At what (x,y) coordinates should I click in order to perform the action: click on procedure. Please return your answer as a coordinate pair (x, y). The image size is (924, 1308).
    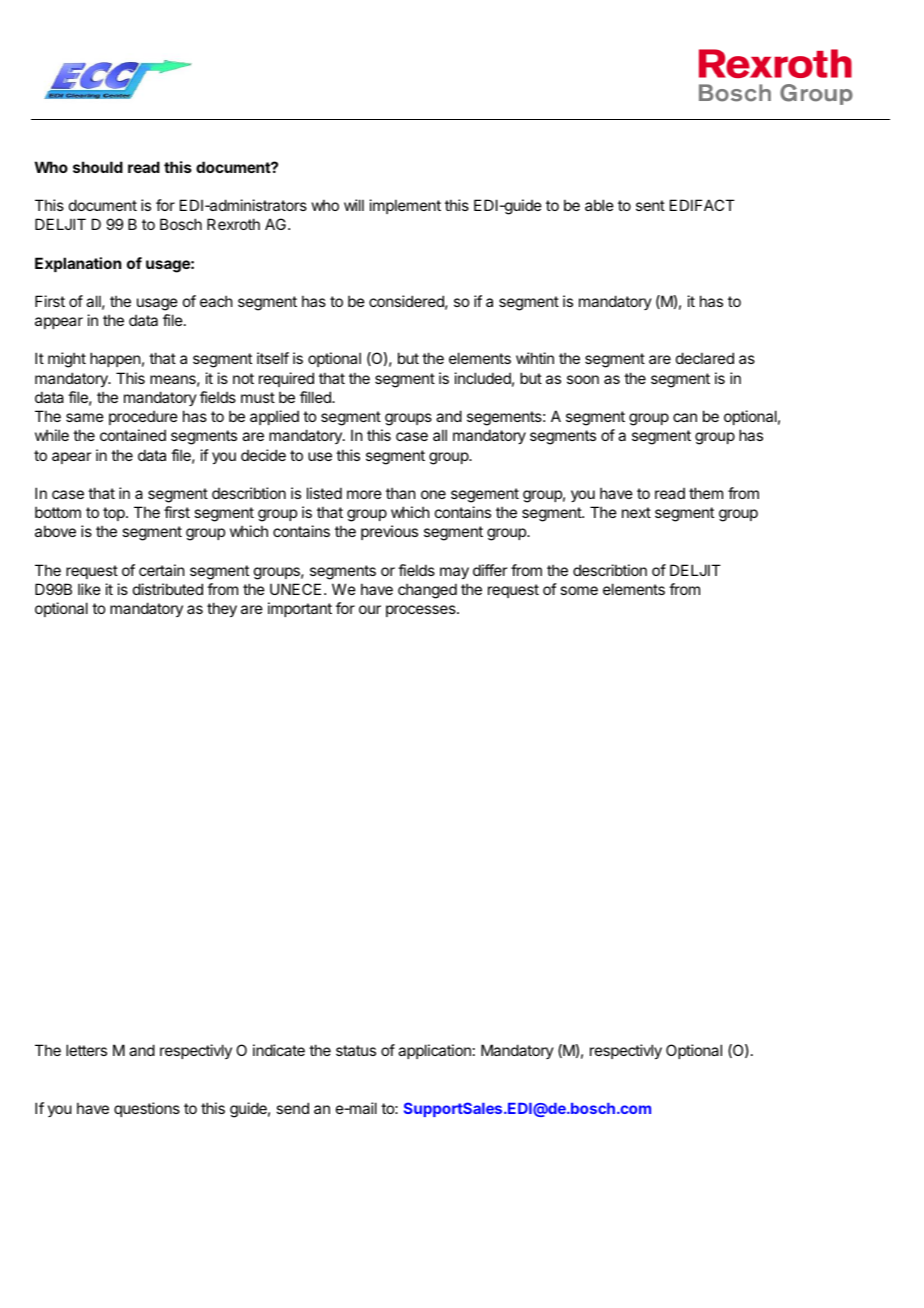
    Looking at the image, I should click on (143, 417).
